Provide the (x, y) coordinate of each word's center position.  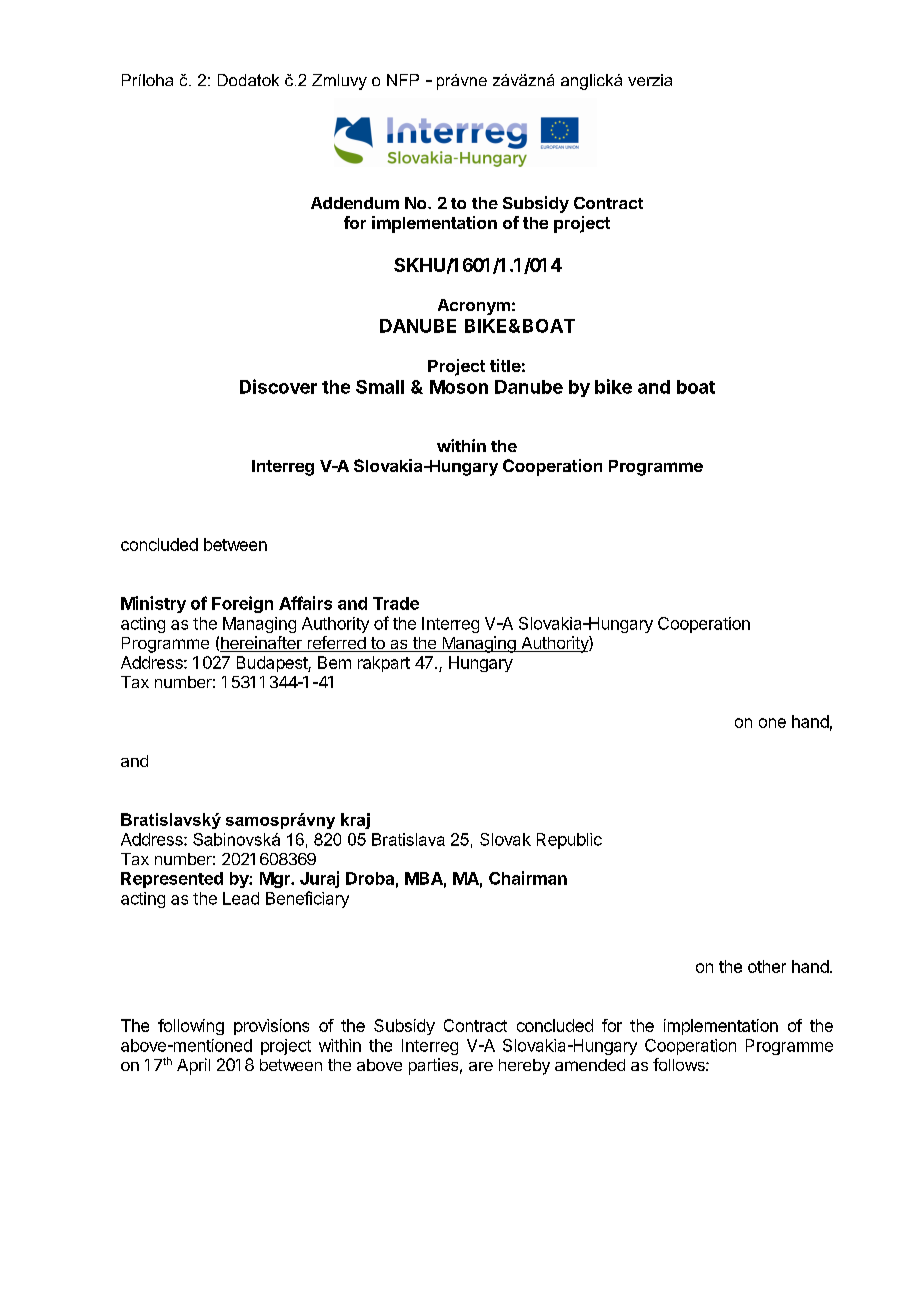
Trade (396, 603)
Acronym (474, 307)
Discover (278, 386)
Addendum (355, 203)
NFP (403, 80)
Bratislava (408, 839)
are (481, 1066)
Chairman (528, 878)
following (191, 1027)
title (505, 365)
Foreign (242, 604)
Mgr (276, 880)
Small (380, 387)
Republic (569, 841)
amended (590, 1065)
